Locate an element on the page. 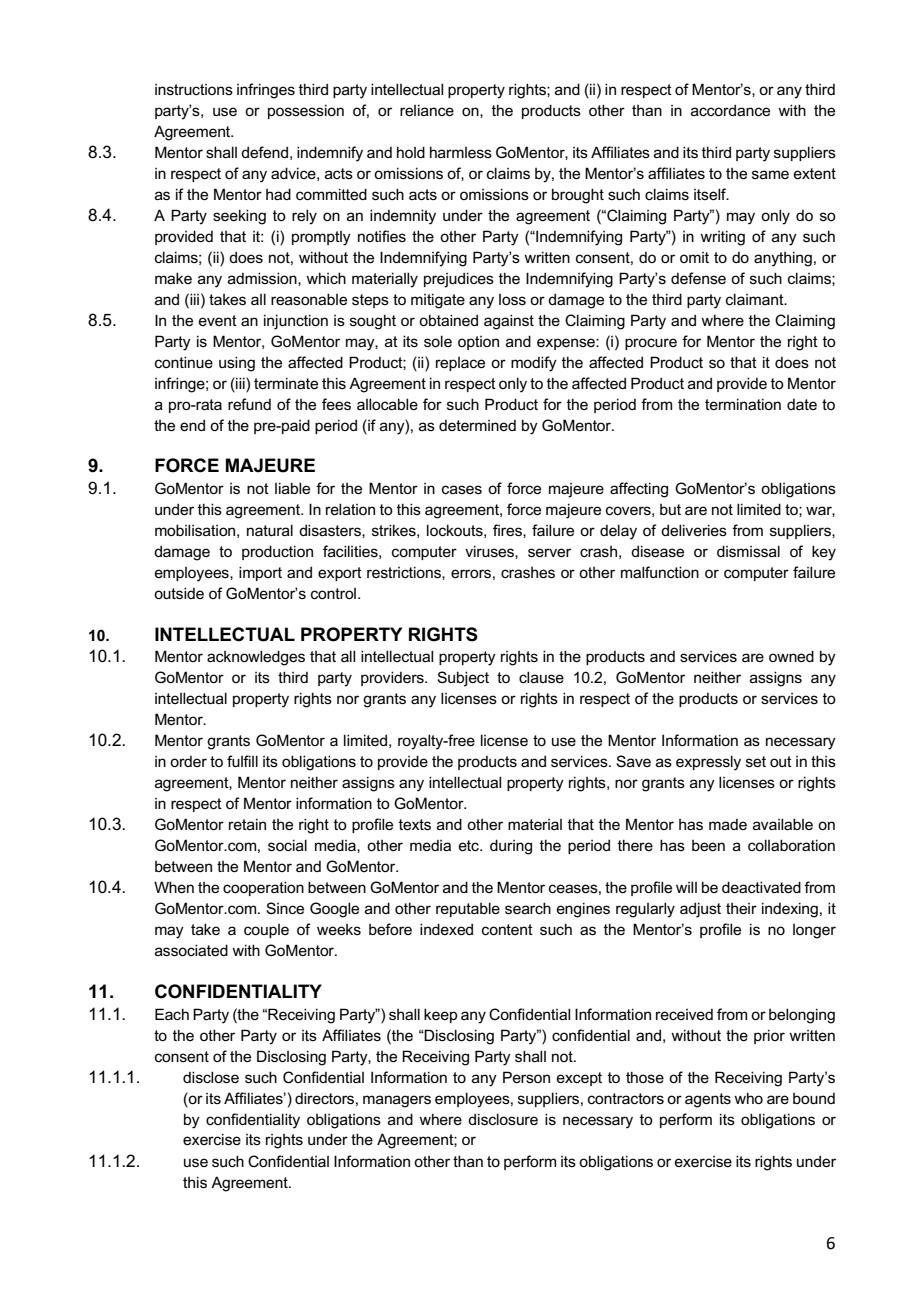 This document has height=1308, width=924. during is located at coordinates (511, 847).
